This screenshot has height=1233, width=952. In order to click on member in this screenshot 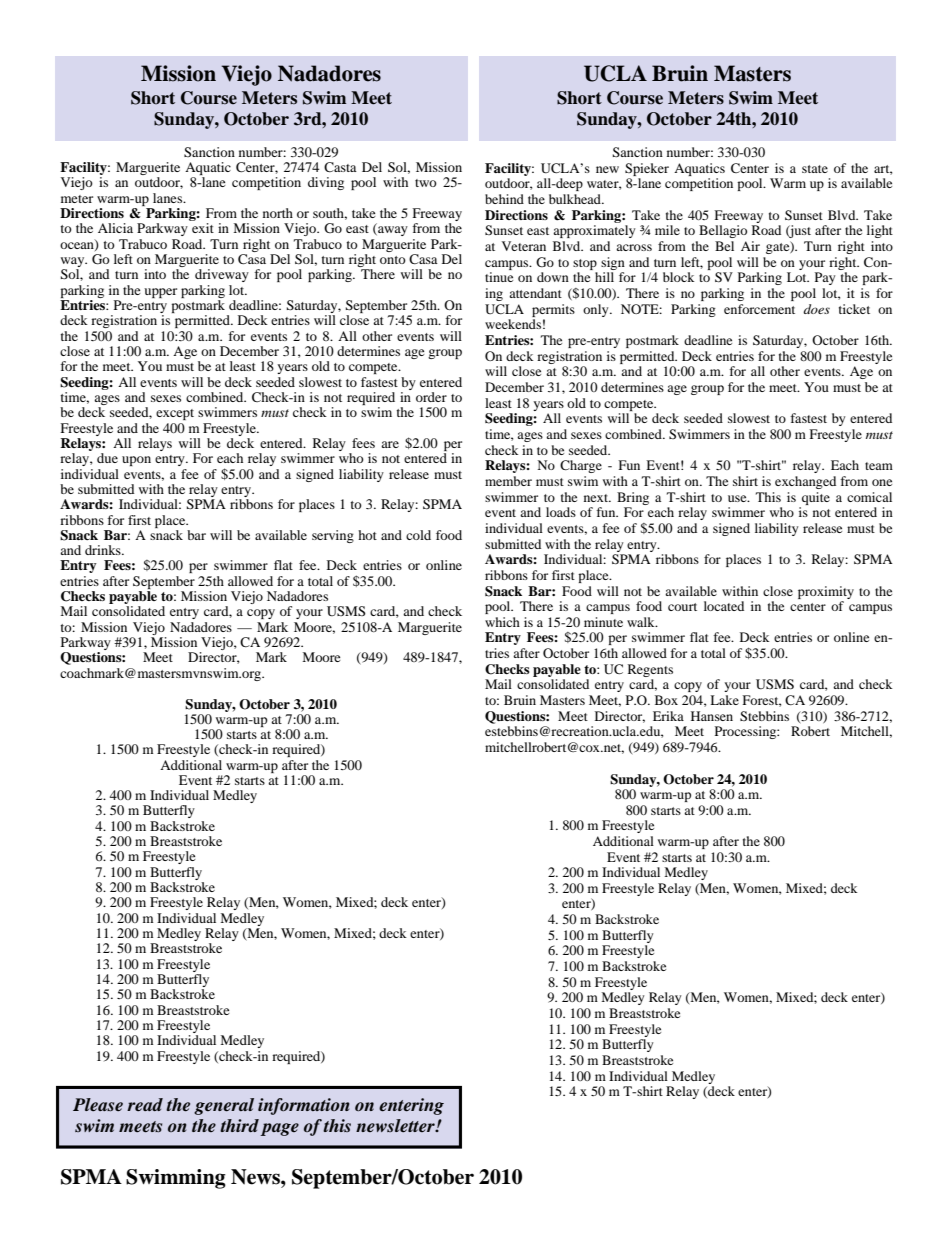, I will do `click(508, 481)`.
